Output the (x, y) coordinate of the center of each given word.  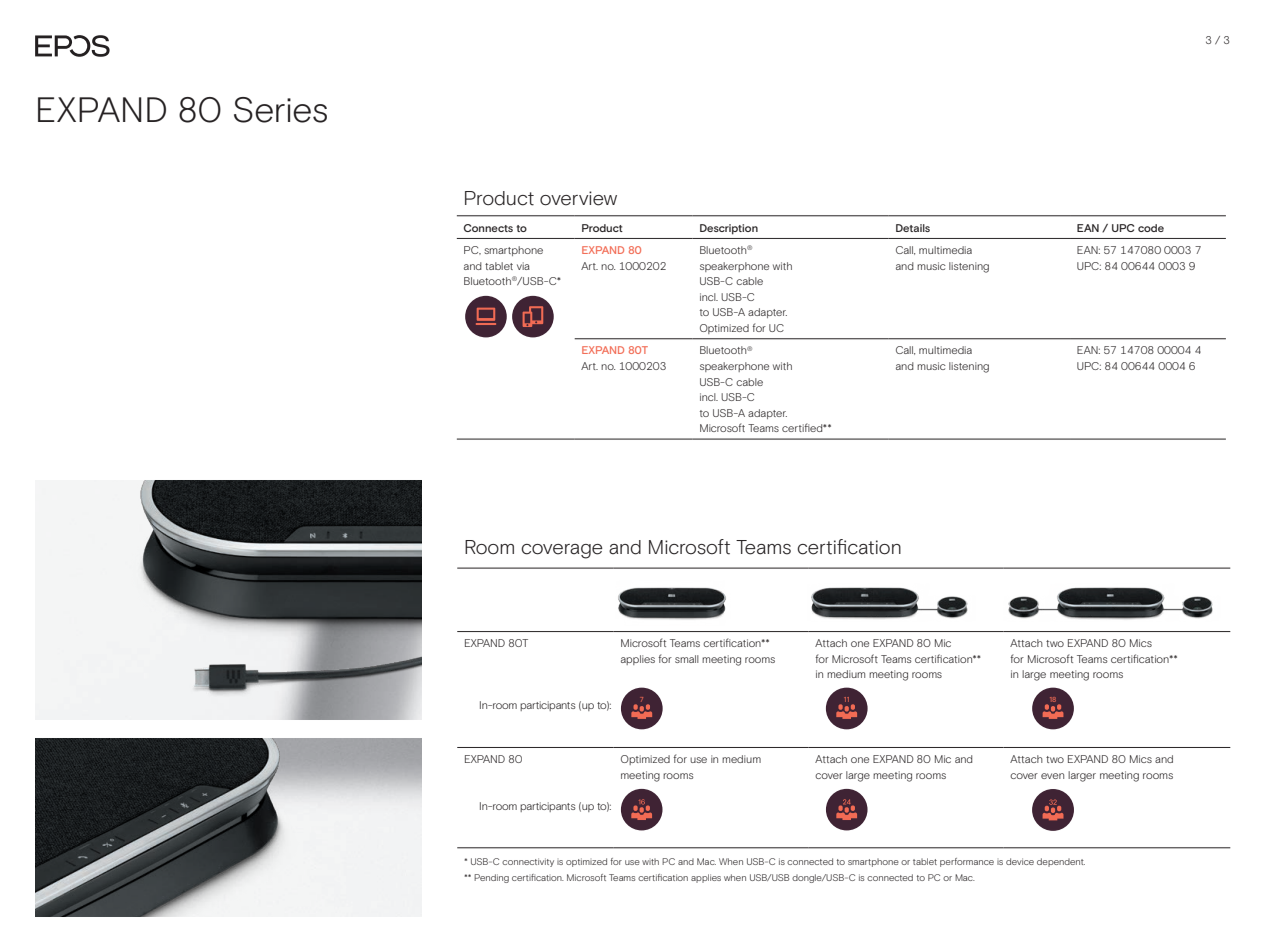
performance (967, 862)
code (1151, 228)
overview (578, 198)
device (1020, 861)
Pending (491, 878)
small (687, 659)
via (523, 266)
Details (913, 228)
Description (729, 229)
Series (280, 110)
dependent (1061, 862)
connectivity (528, 862)
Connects (488, 228)
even (1052, 776)
